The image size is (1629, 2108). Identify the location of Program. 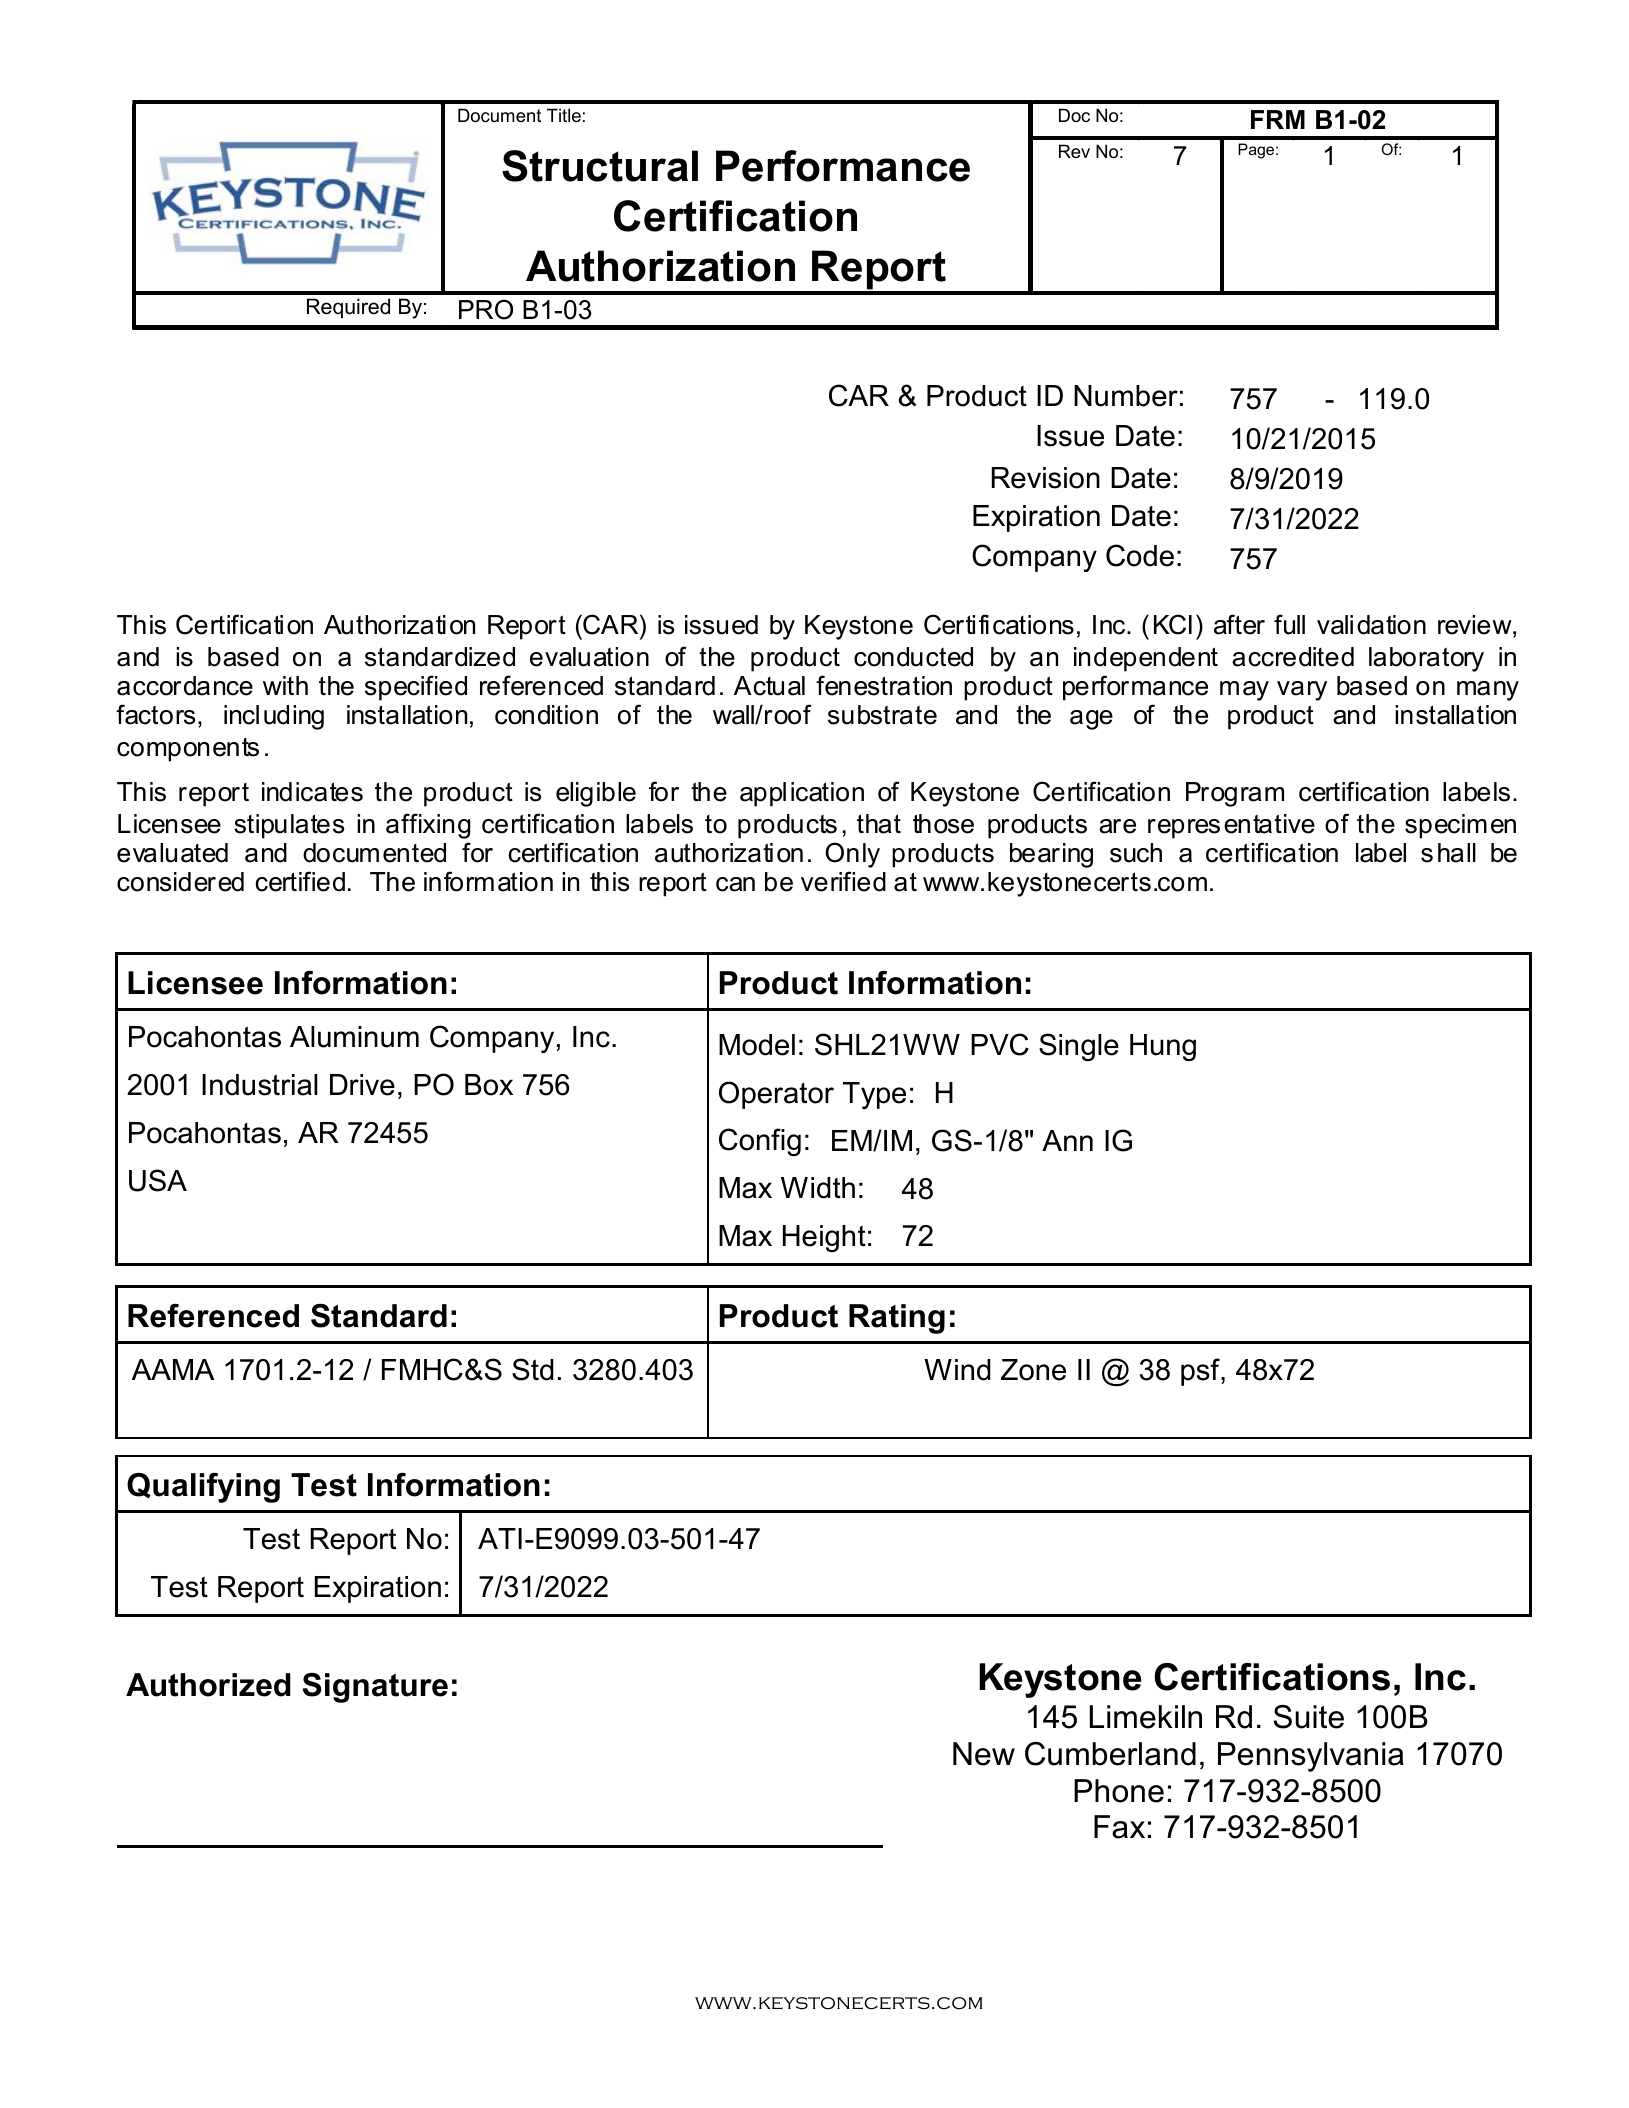
(1235, 794).
